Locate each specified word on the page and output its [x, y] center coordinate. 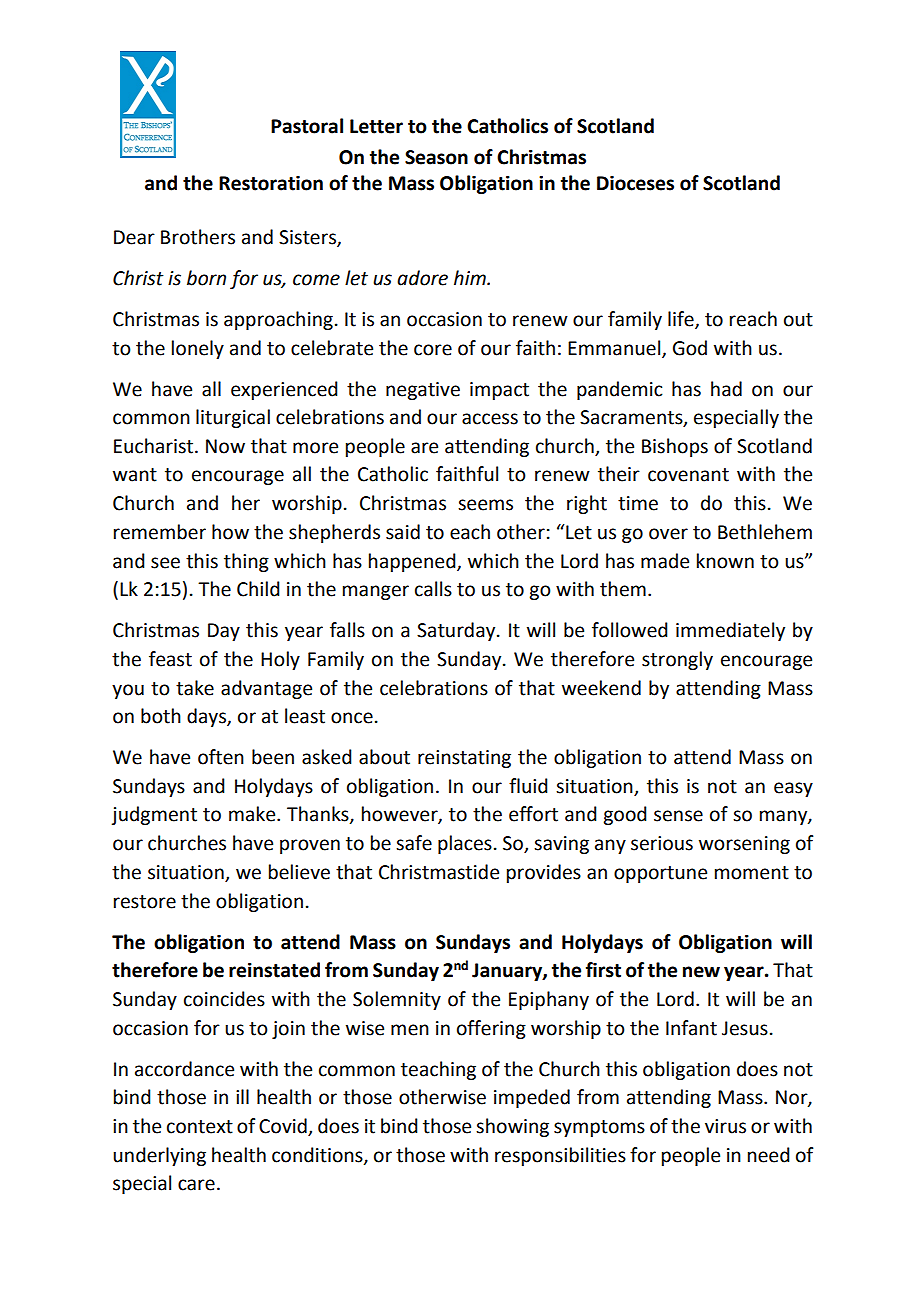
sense [678, 816]
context [200, 1127]
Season [436, 157]
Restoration [271, 183]
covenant [688, 475]
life [682, 320]
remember [160, 532]
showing [512, 1127]
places [465, 844]
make [253, 814]
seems [485, 505]
